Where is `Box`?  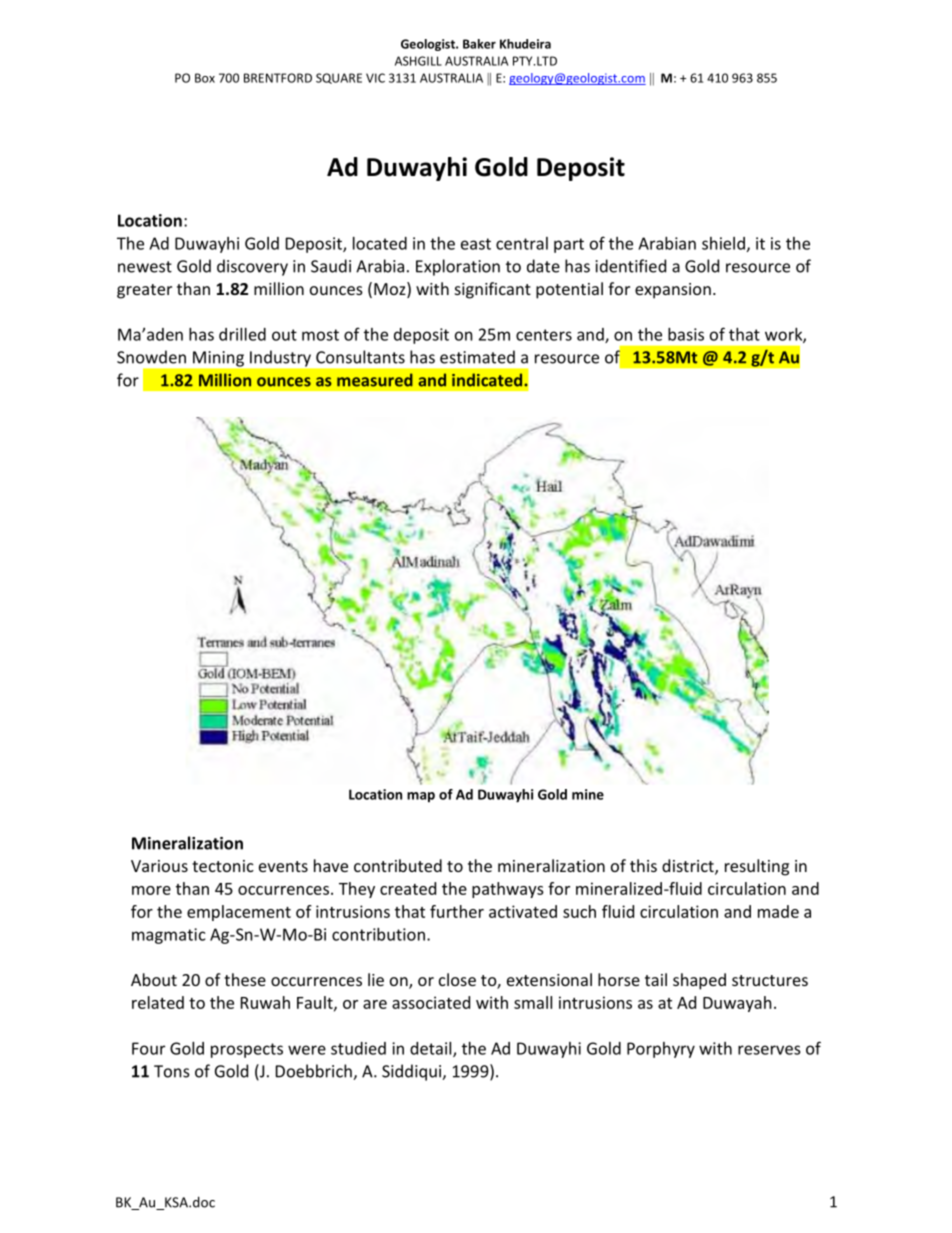
Box is located at coordinates (205, 78).
